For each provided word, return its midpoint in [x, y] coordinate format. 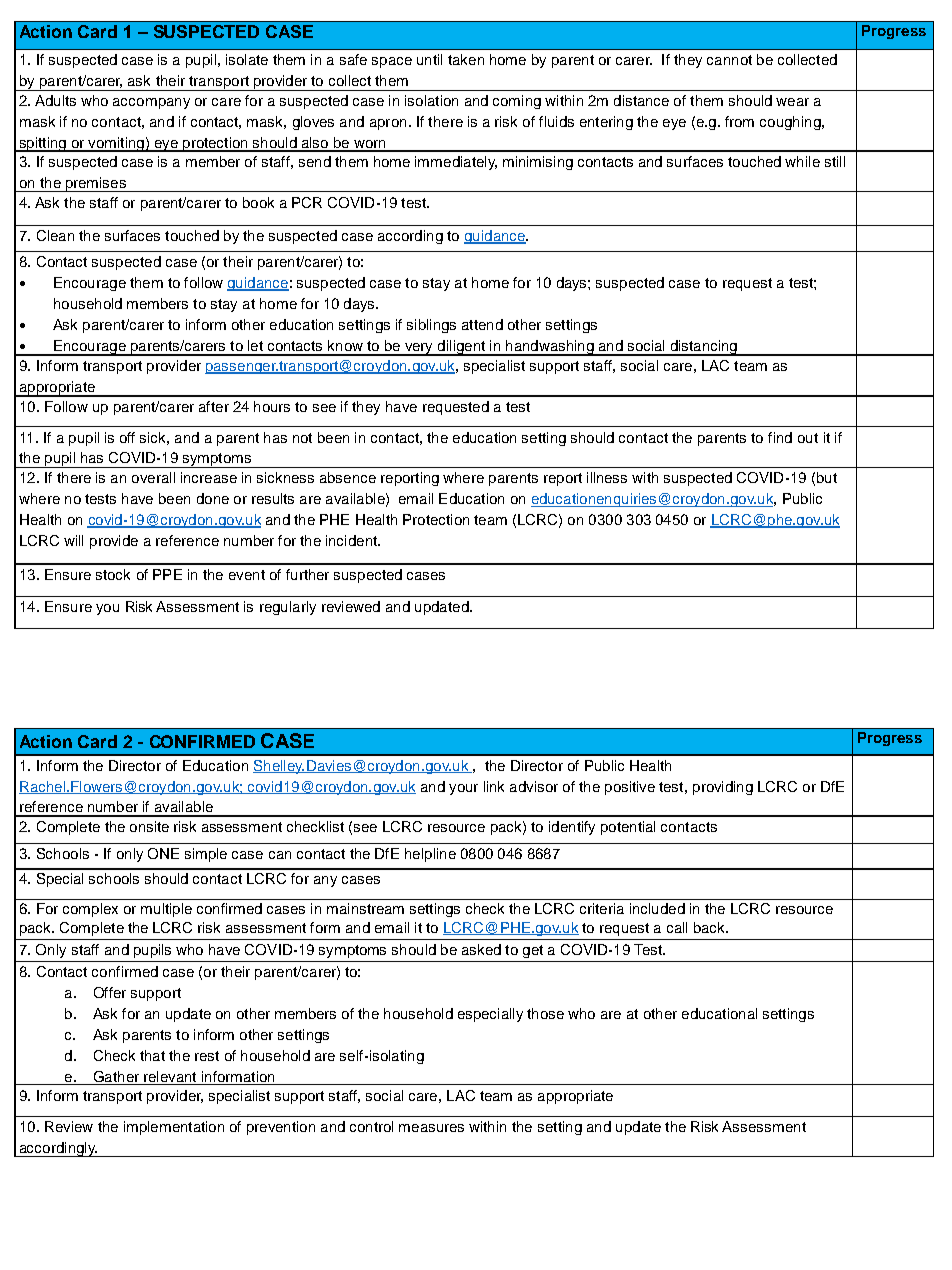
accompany [151, 103]
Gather [116, 1076]
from [739, 121]
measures [431, 1128]
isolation [431, 100]
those [545, 1013]
